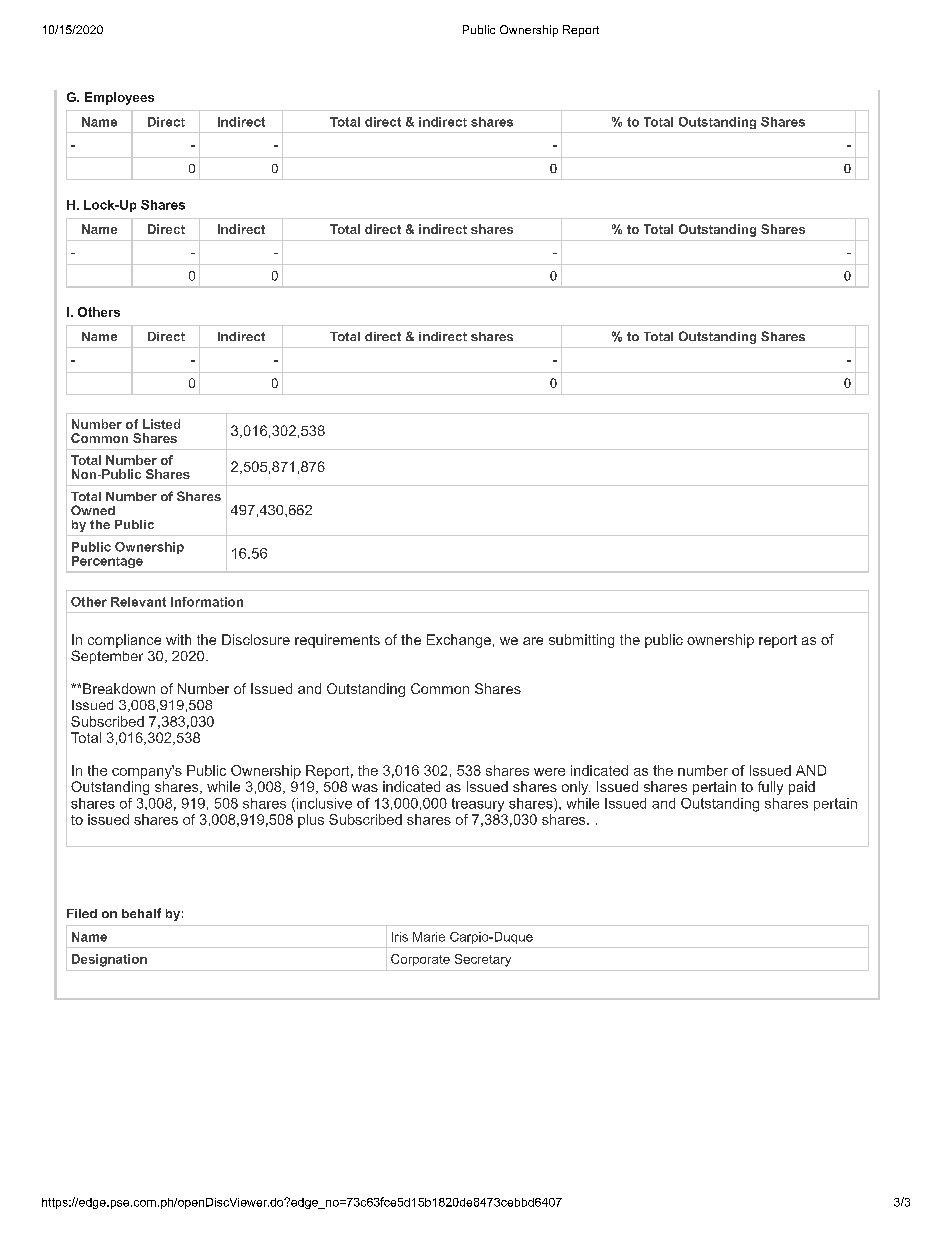 This image has width=952, height=1233. I want to click on requirements, so click(337, 641).
